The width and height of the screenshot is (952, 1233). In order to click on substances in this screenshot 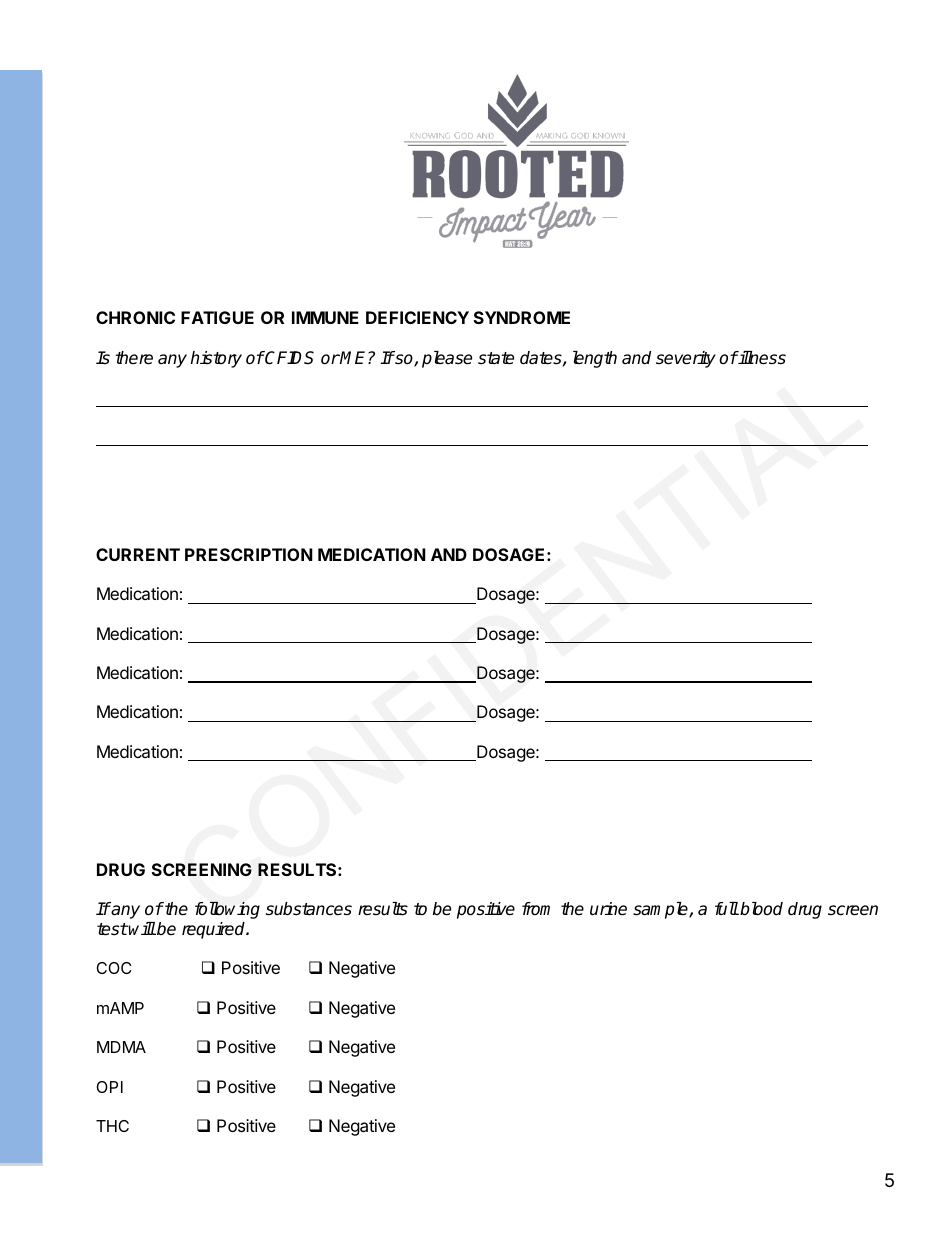, I will do `click(309, 909)`.
